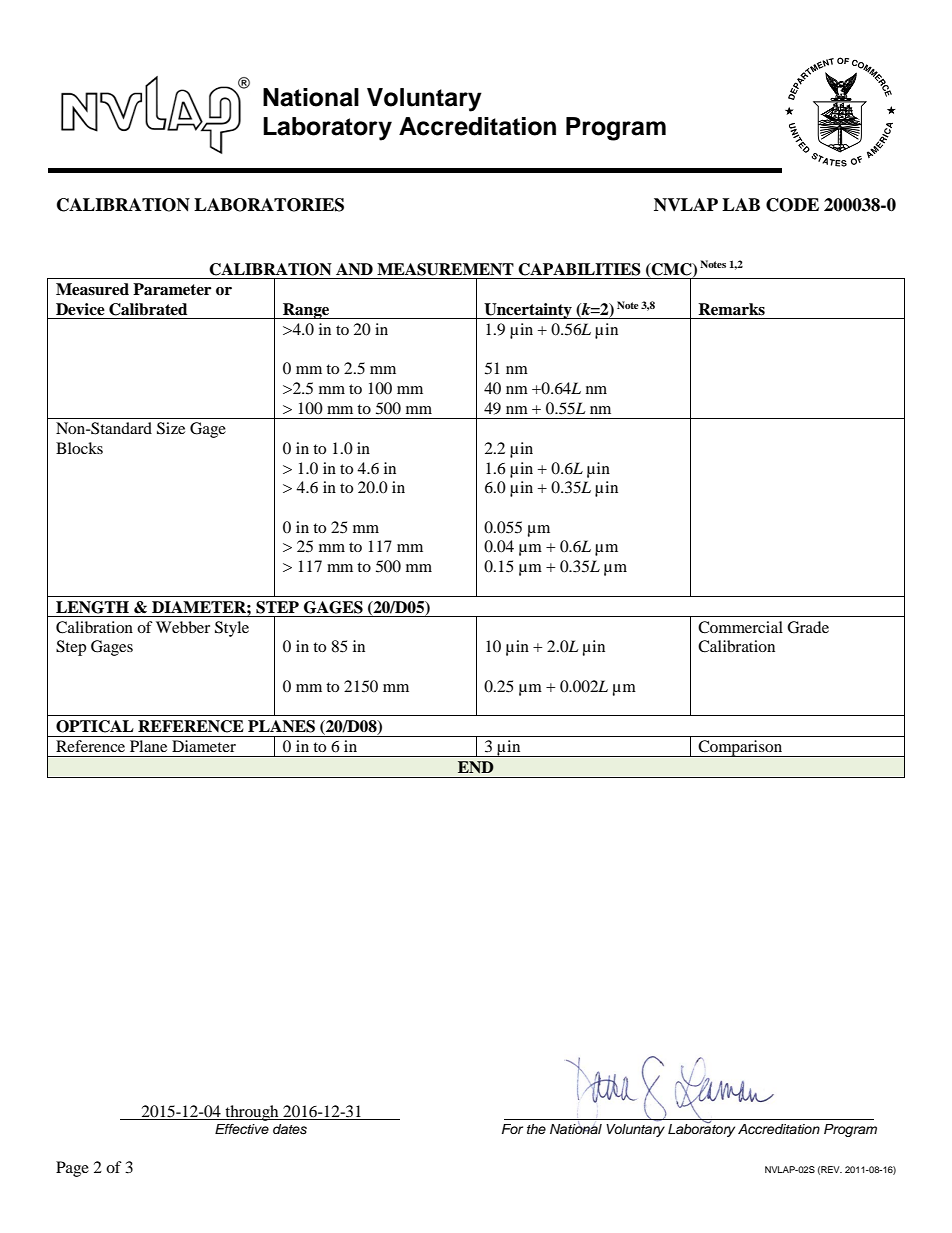 This image has height=1233, width=952. What do you see at coordinates (172, 289) in the image?
I see `Parameter` at bounding box center [172, 289].
